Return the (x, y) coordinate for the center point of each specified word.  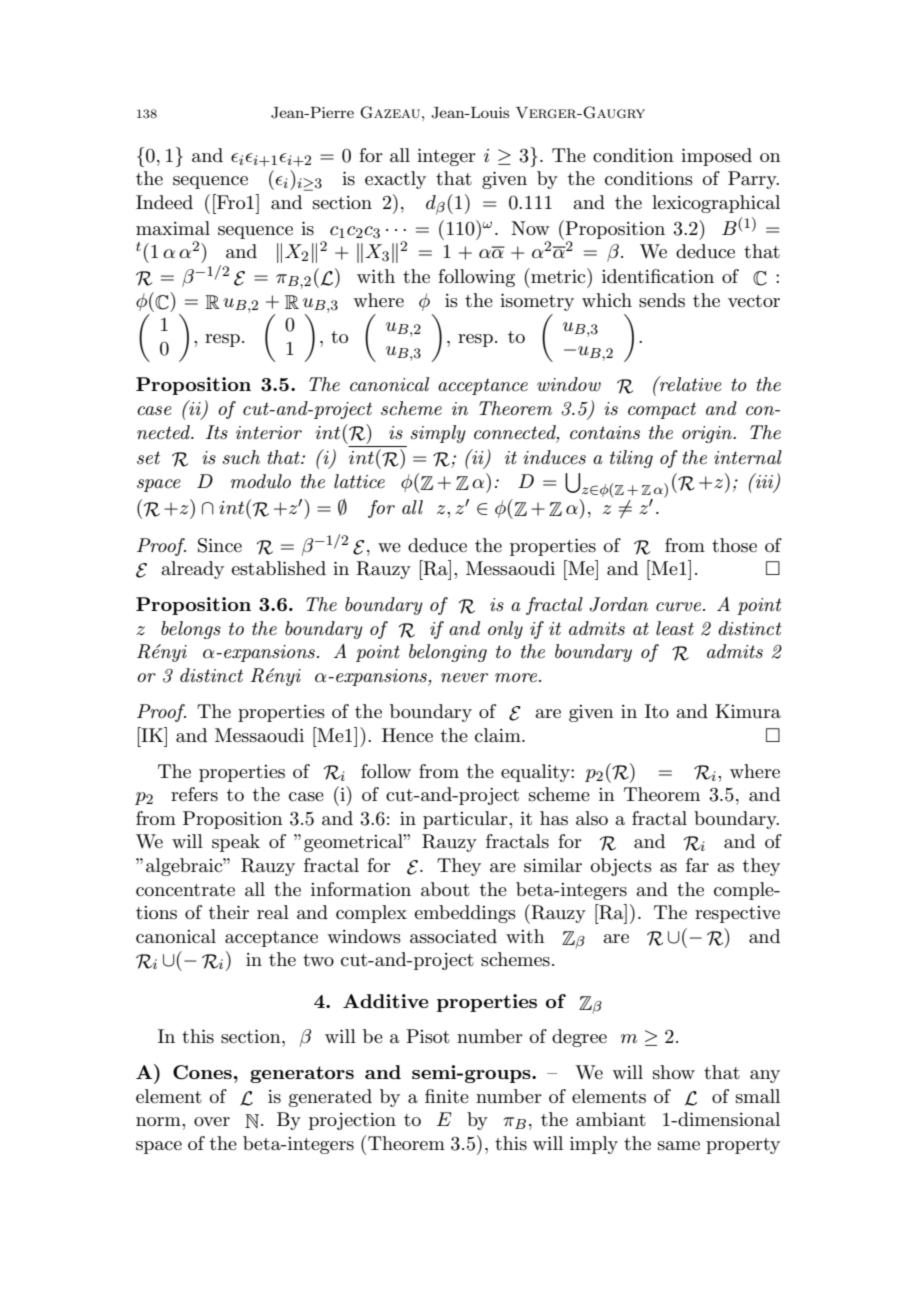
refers (194, 794)
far (697, 865)
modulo (261, 481)
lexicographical (716, 204)
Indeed (164, 202)
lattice (359, 481)
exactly (395, 180)
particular (466, 820)
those (734, 545)
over (212, 1121)
